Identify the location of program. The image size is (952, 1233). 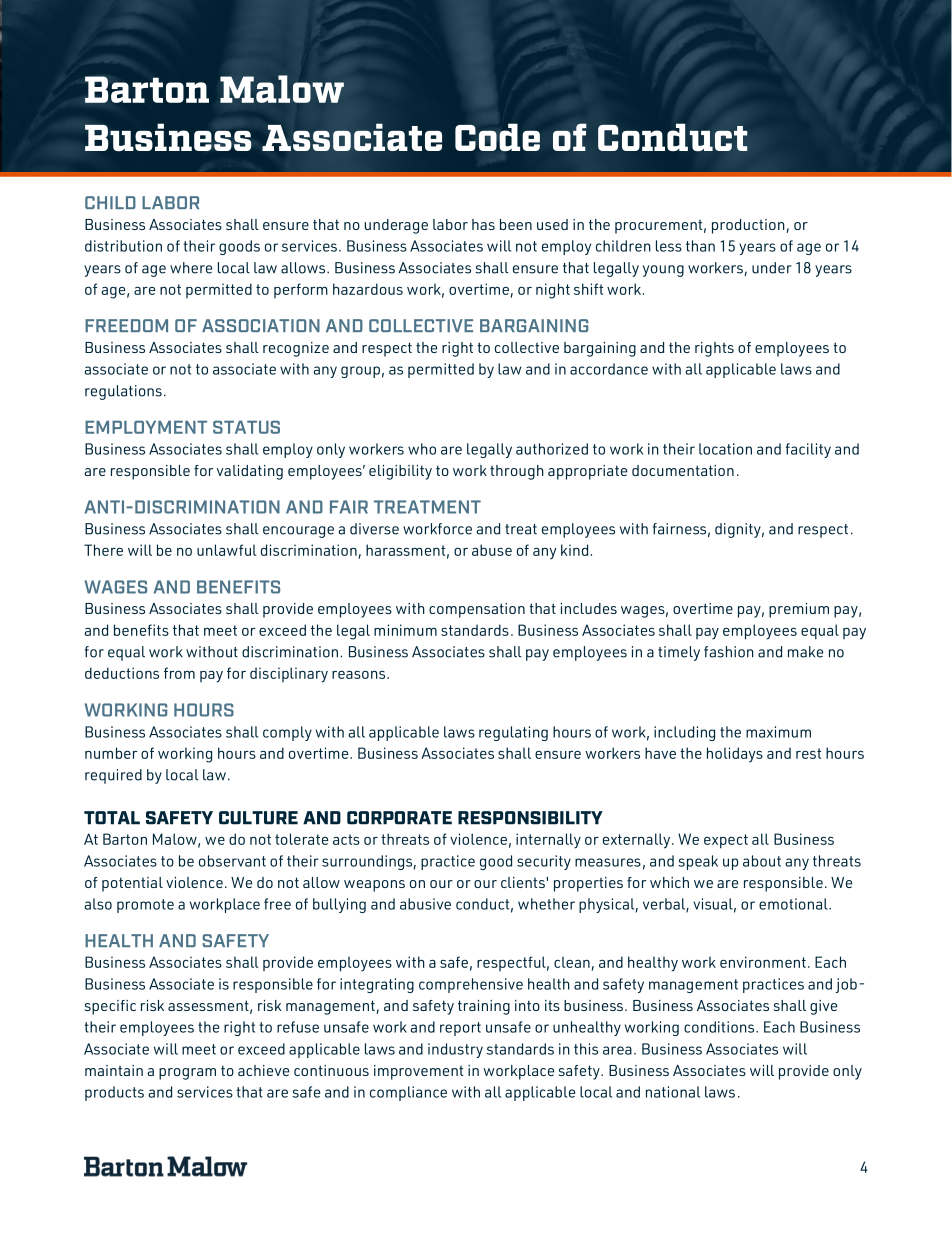
(187, 1074).
